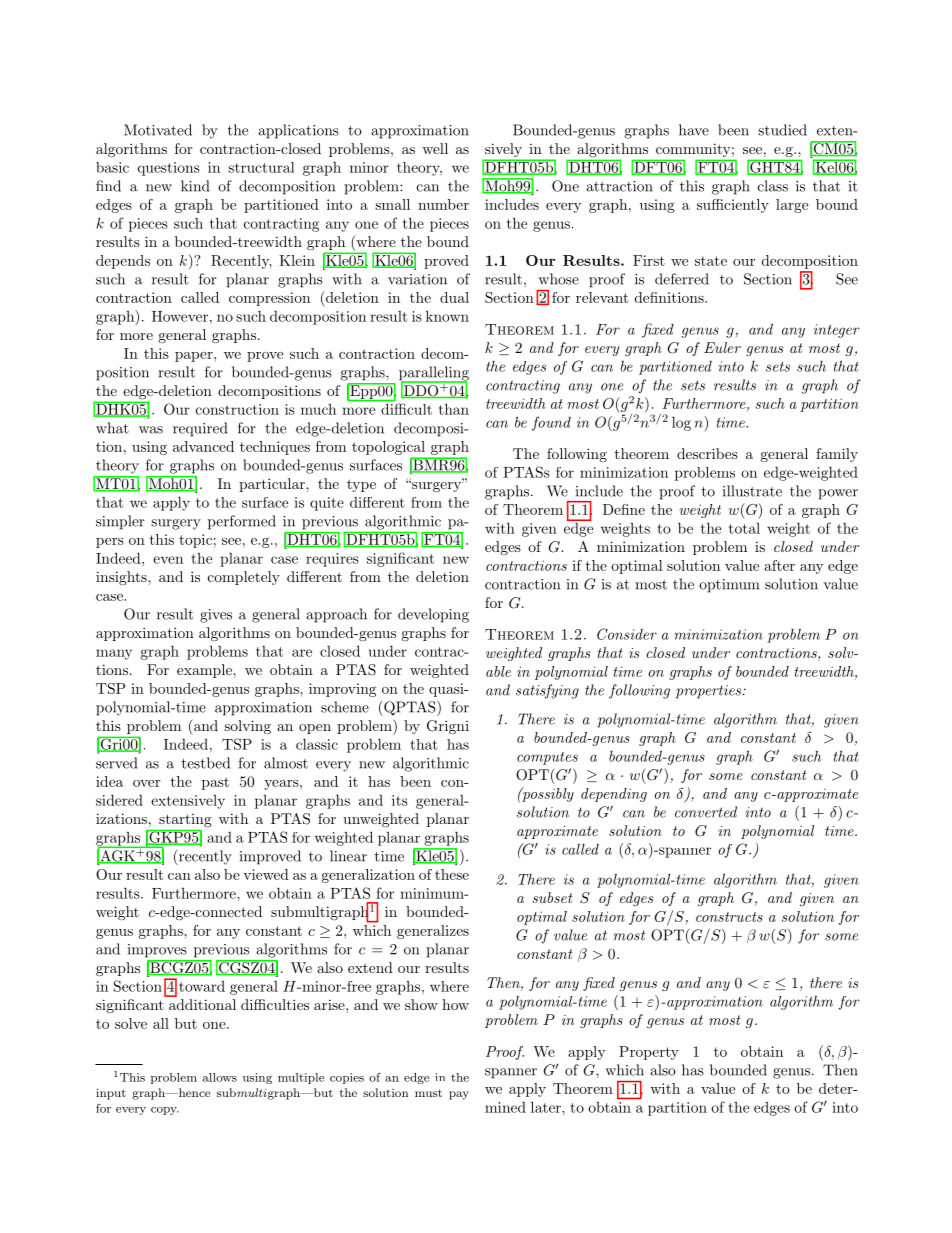  I want to click on optimum, so click(729, 586).
